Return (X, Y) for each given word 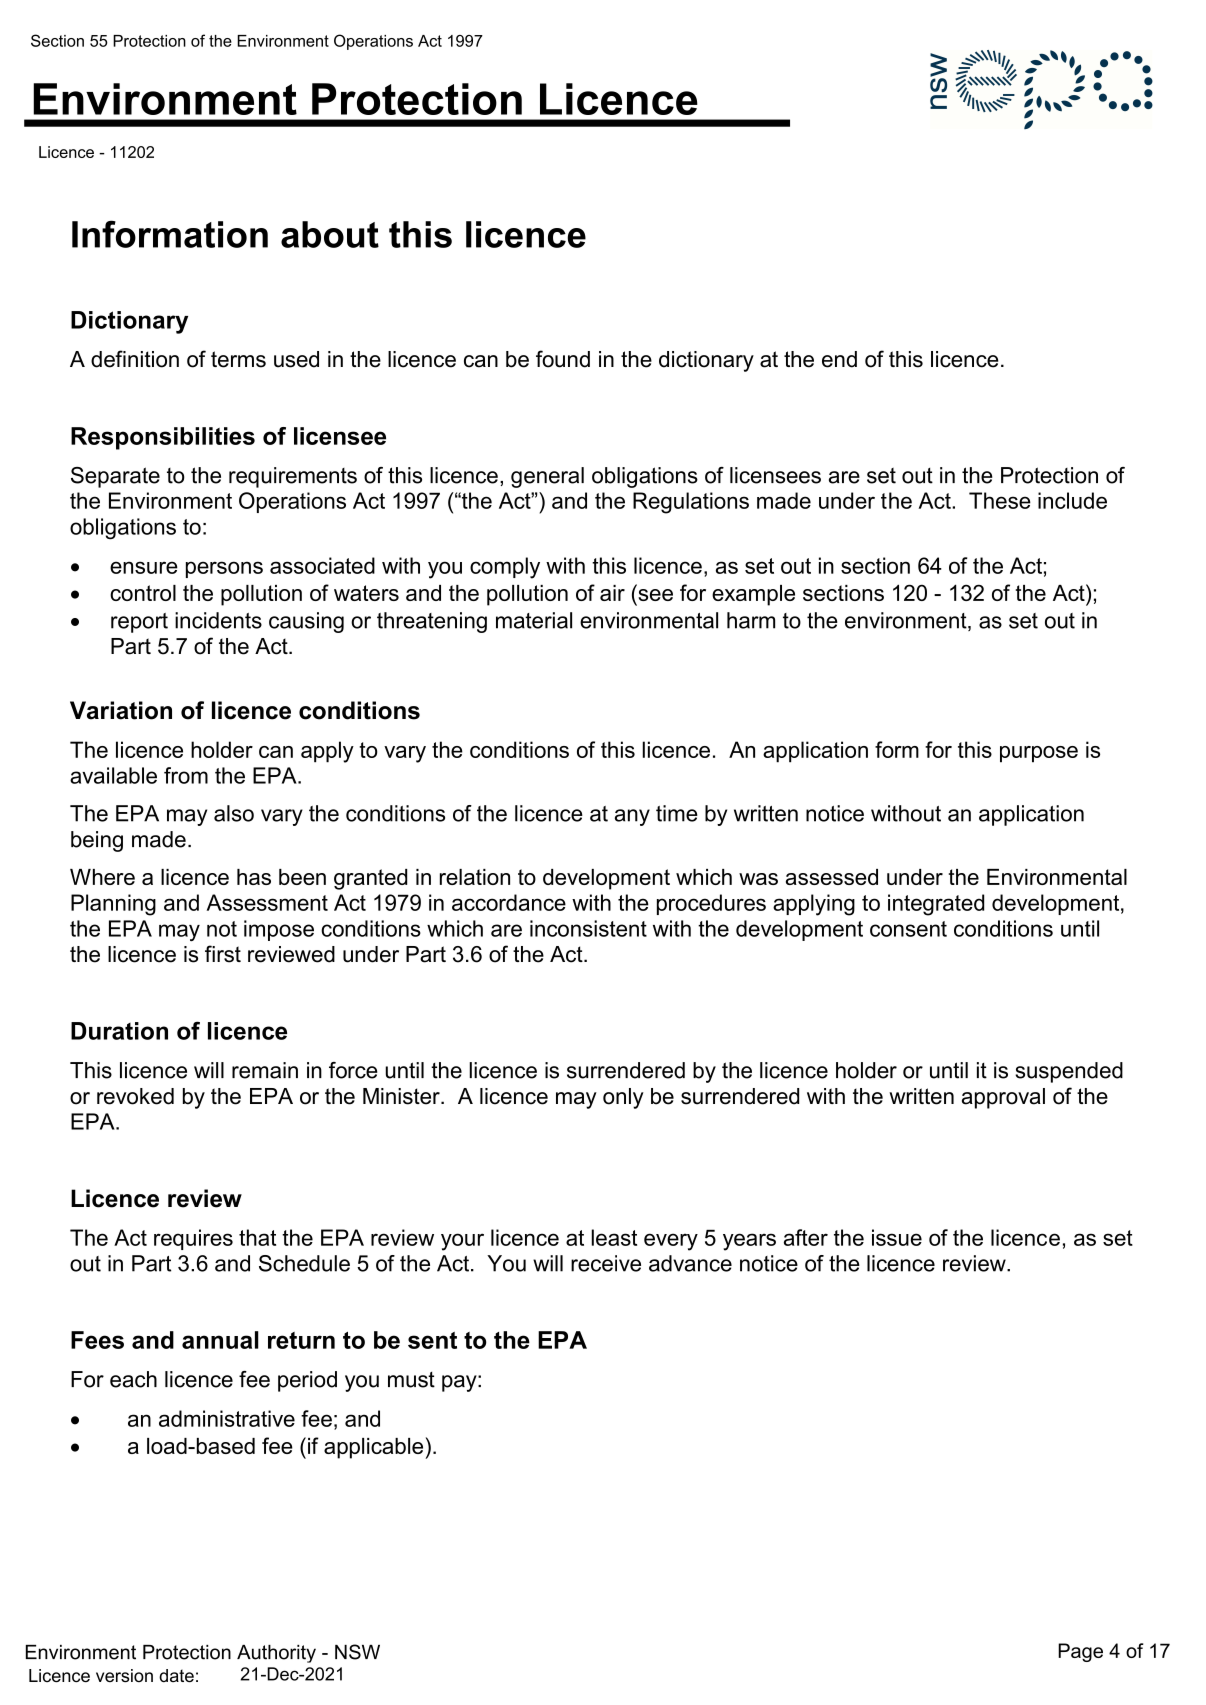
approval (1003, 1098)
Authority (276, 1654)
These (1000, 500)
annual (220, 1340)
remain (265, 1070)
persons (224, 569)
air (612, 593)
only (623, 1098)
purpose (1039, 754)
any (632, 817)
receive (606, 1263)
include (1072, 500)
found (563, 359)
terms (238, 359)
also (234, 813)
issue (897, 1237)
